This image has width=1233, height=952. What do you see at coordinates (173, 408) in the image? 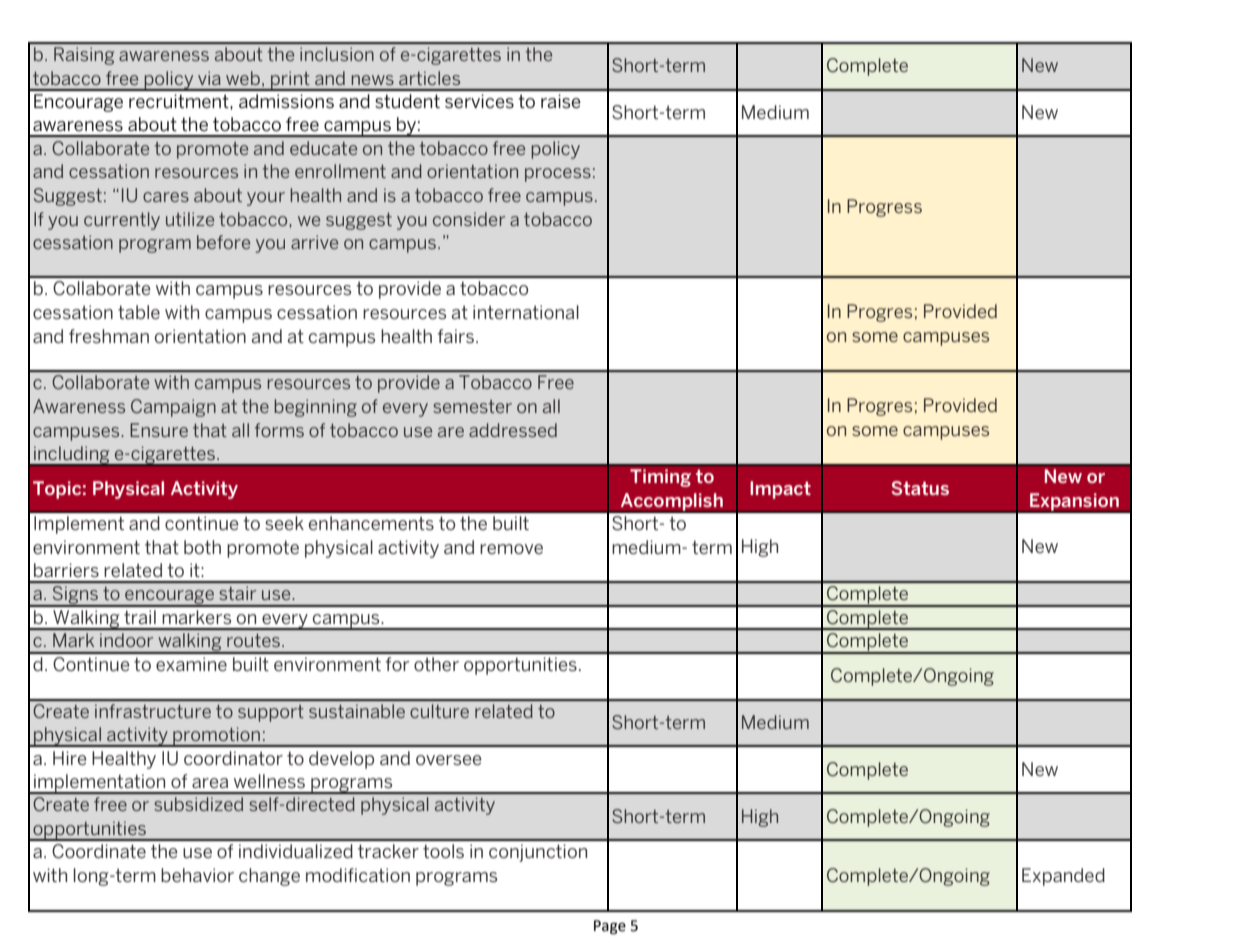
I see `Campaign` at bounding box center [173, 408].
